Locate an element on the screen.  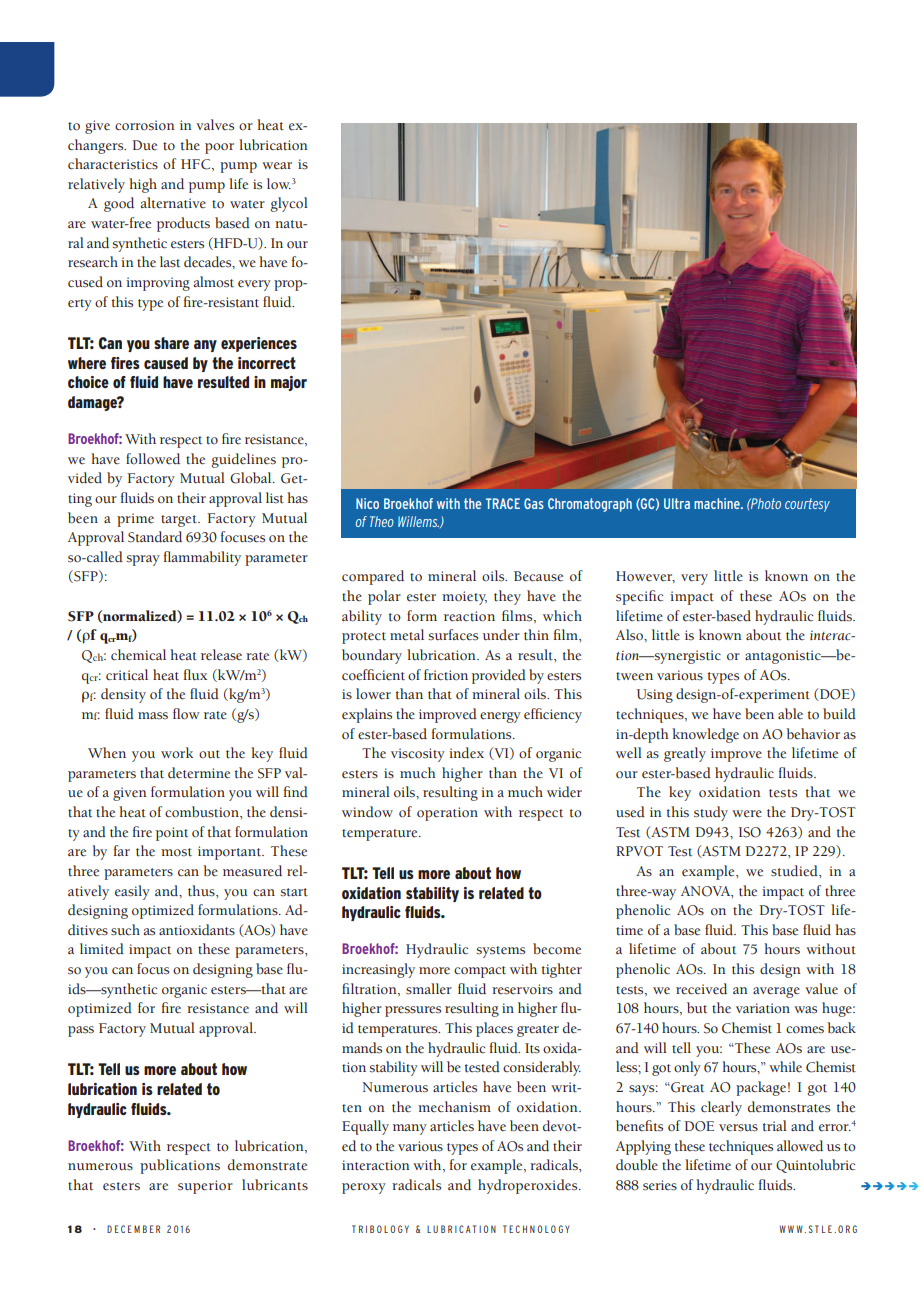
target is located at coordinates (180, 521).
